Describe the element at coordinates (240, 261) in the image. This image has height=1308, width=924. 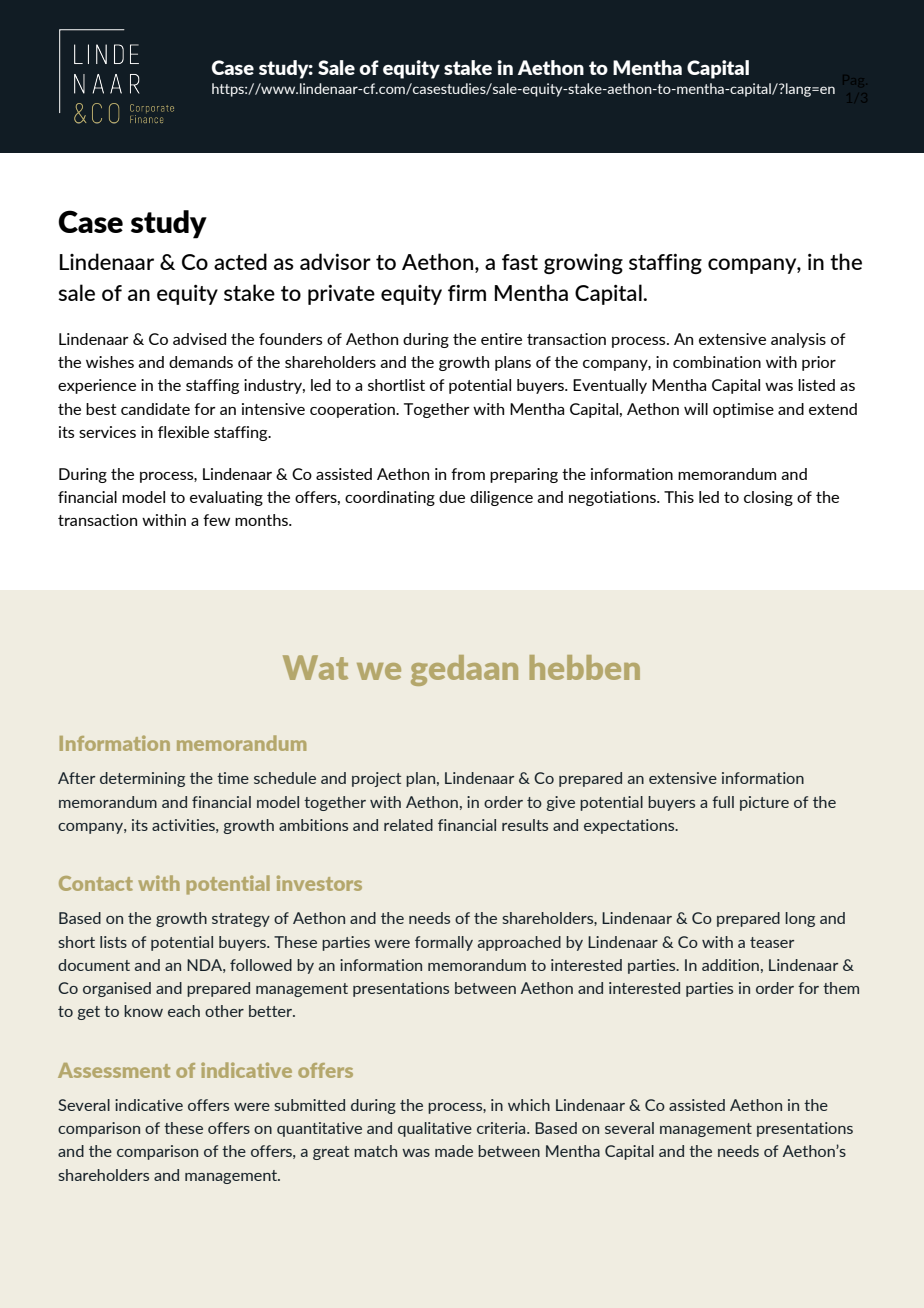
I see `acted` at that location.
